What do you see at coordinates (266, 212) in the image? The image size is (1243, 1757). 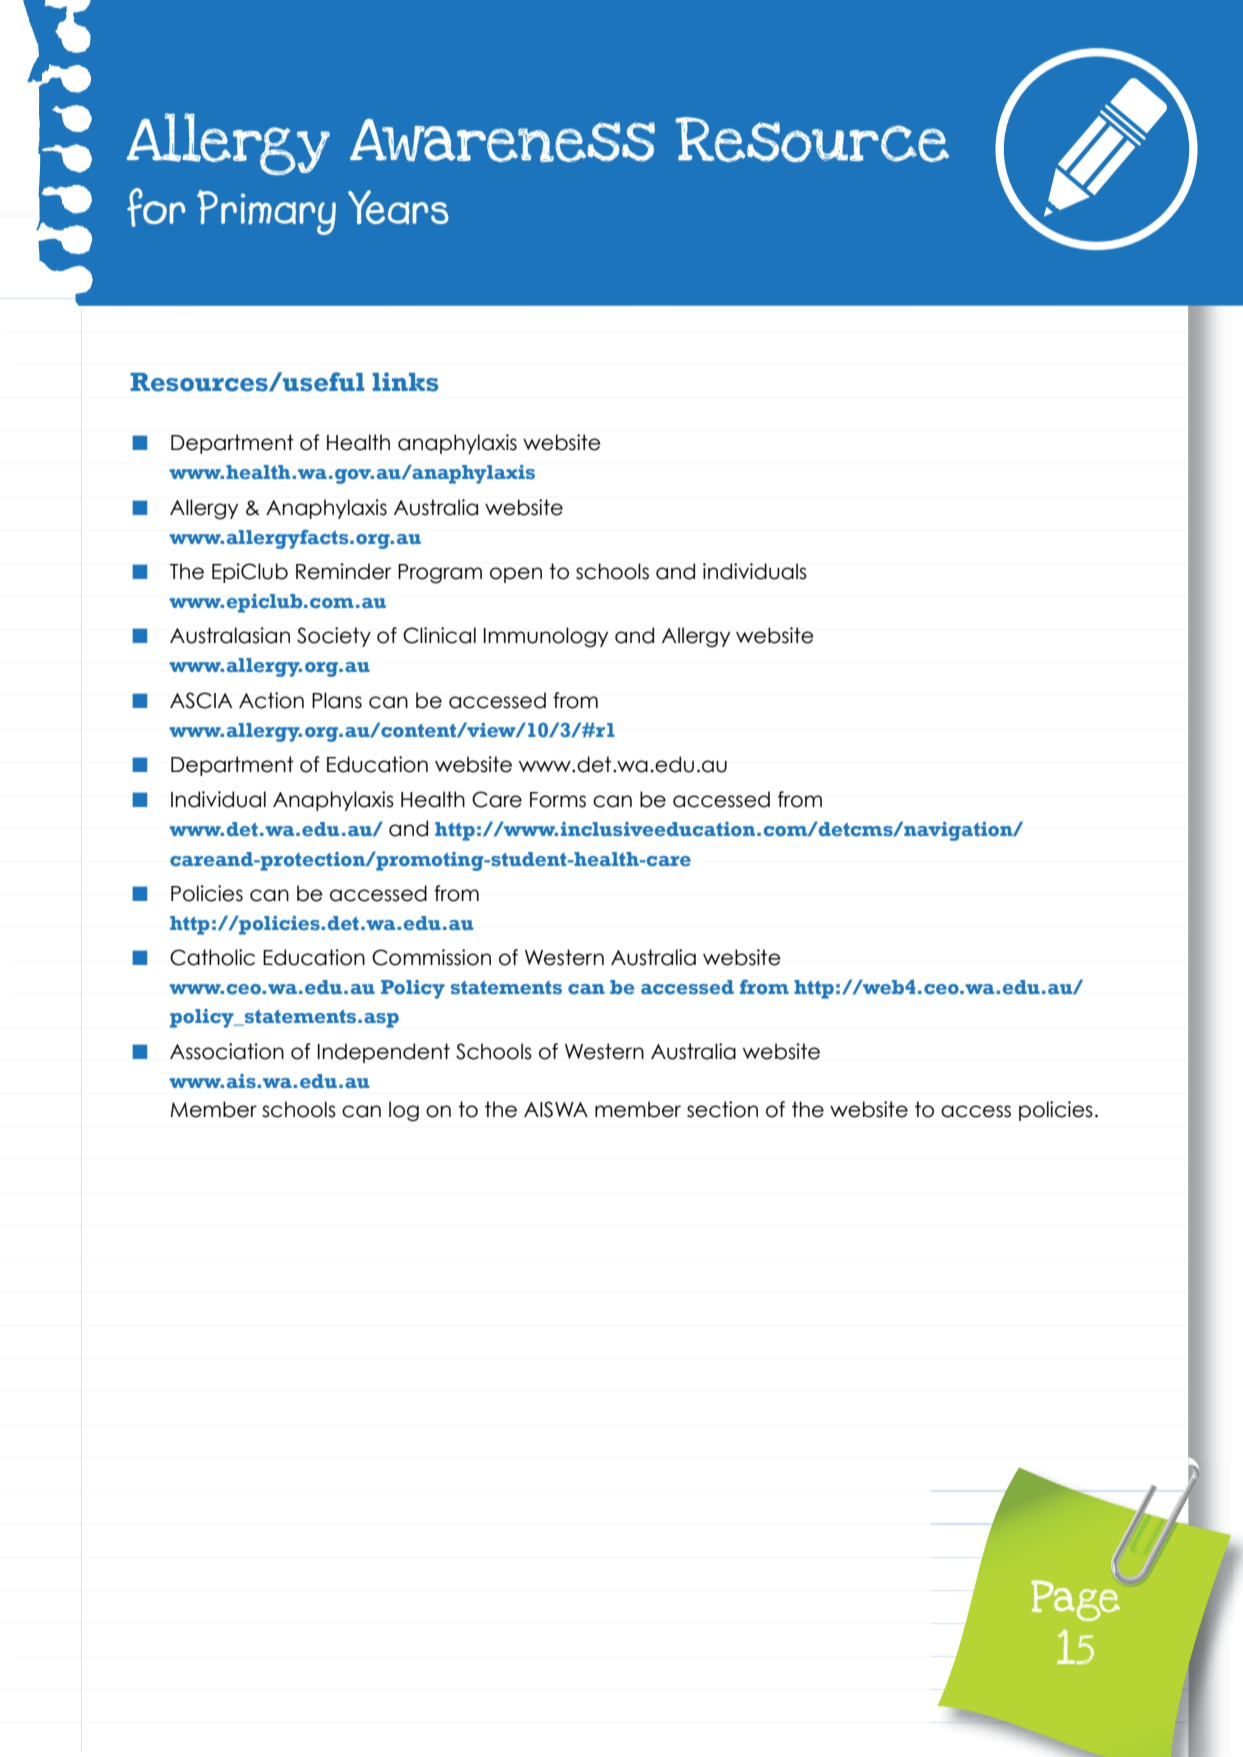 I see `Primary` at bounding box center [266, 212].
